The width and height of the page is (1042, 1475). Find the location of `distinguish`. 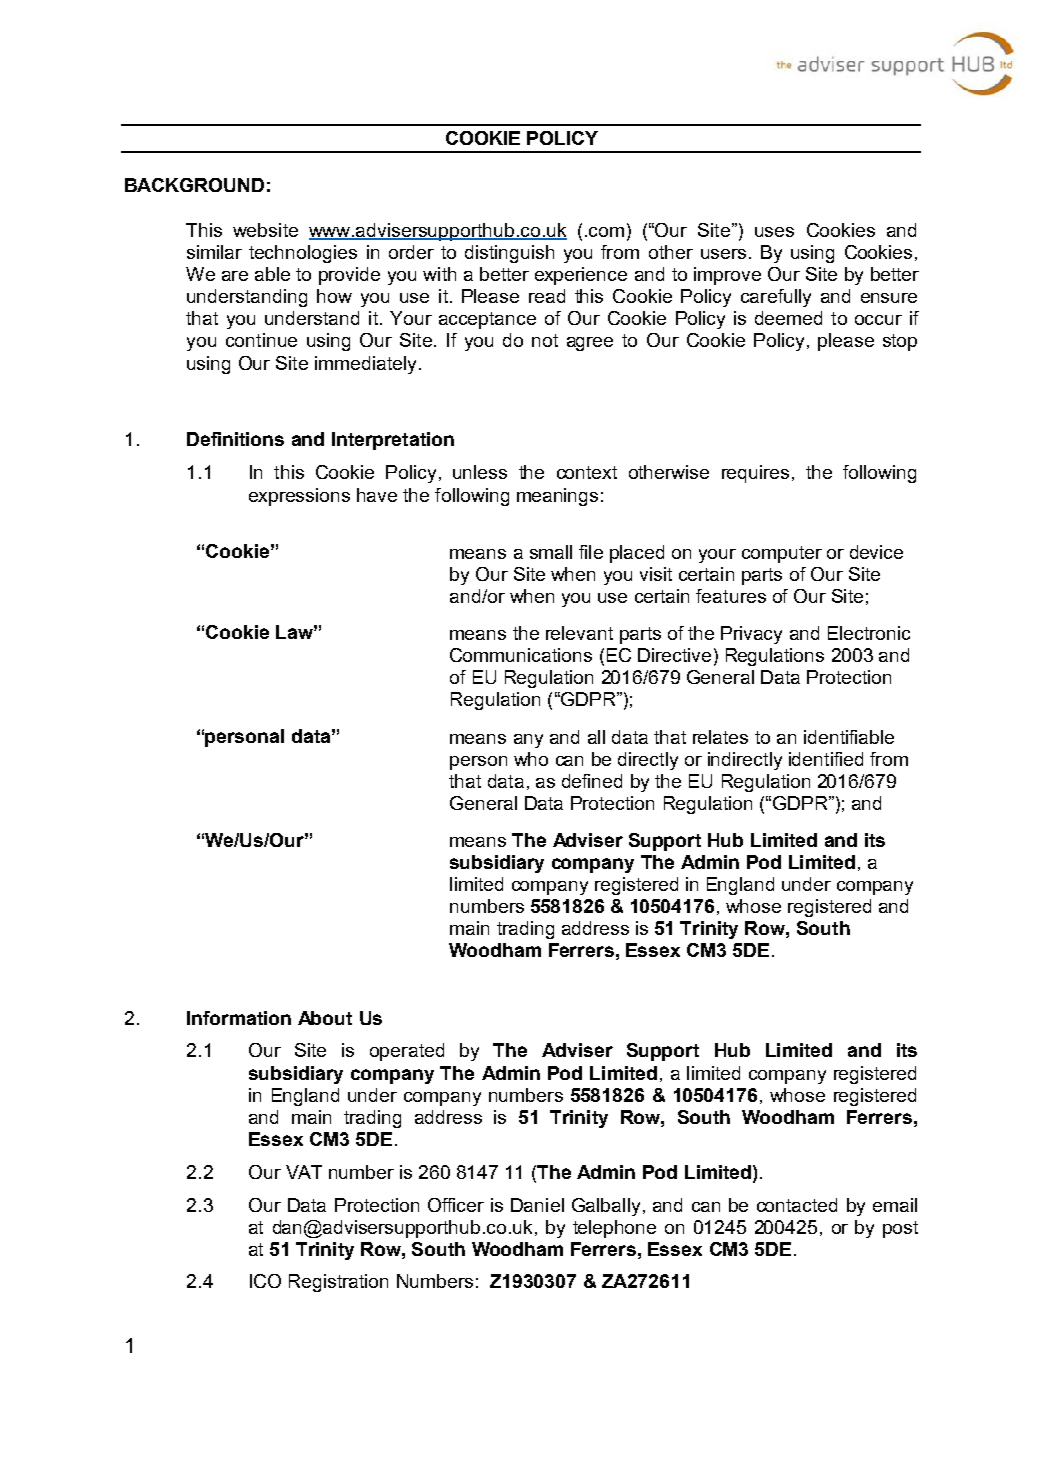

distinguish is located at coordinates (509, 254).
